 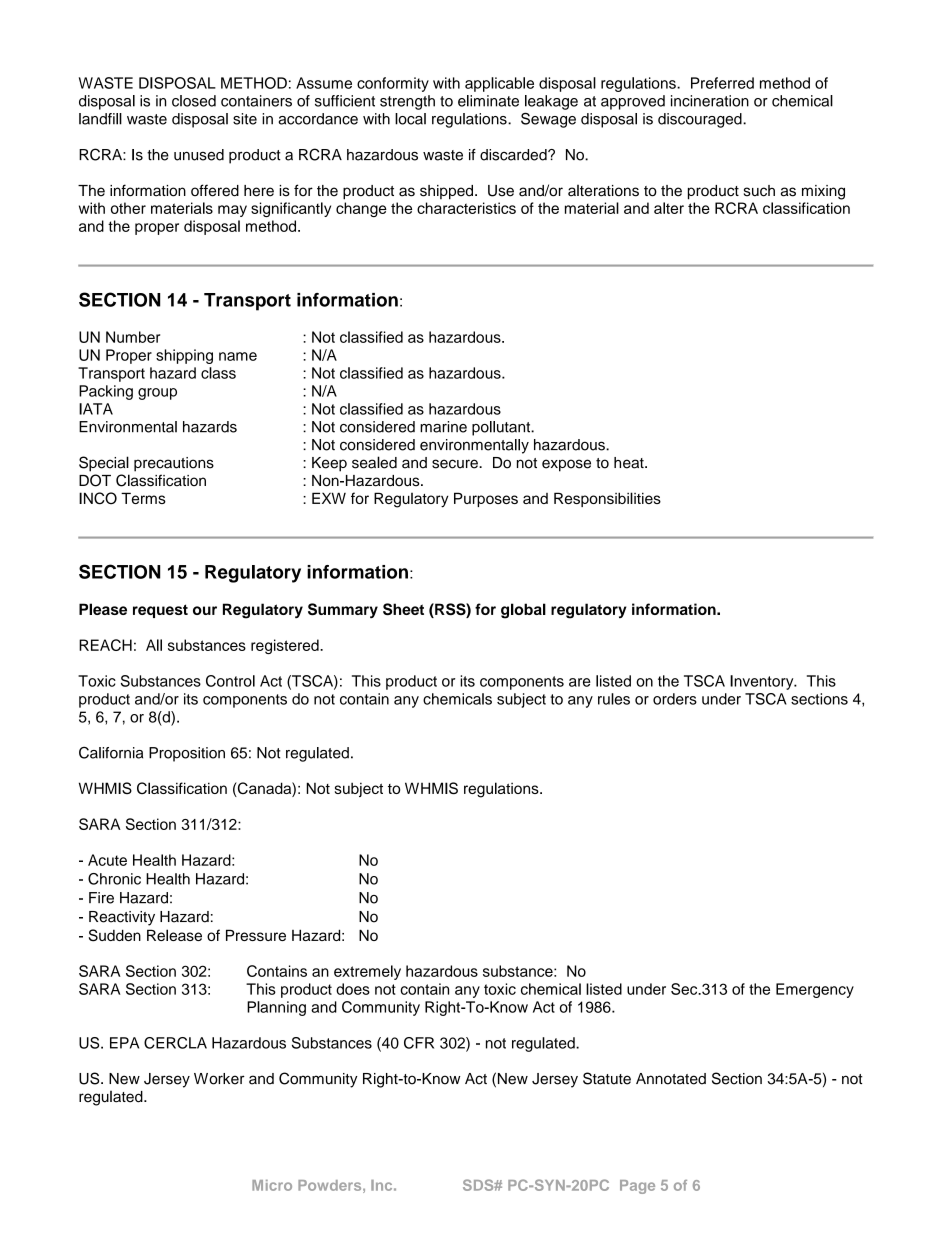 I want to click on CFR, so click(x=419, y=1043).
